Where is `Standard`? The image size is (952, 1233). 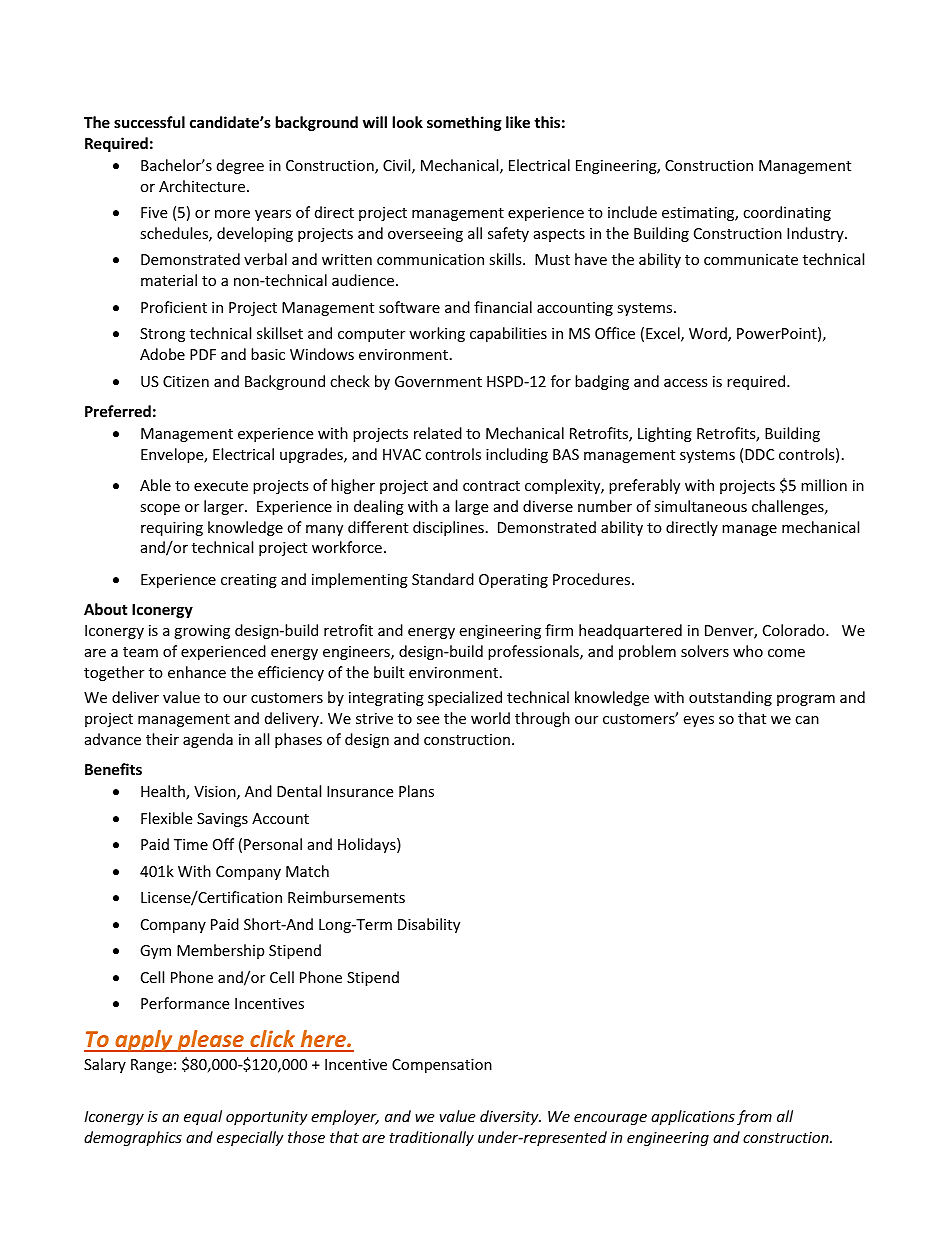 Standard is located at coordinates (443, 579).
